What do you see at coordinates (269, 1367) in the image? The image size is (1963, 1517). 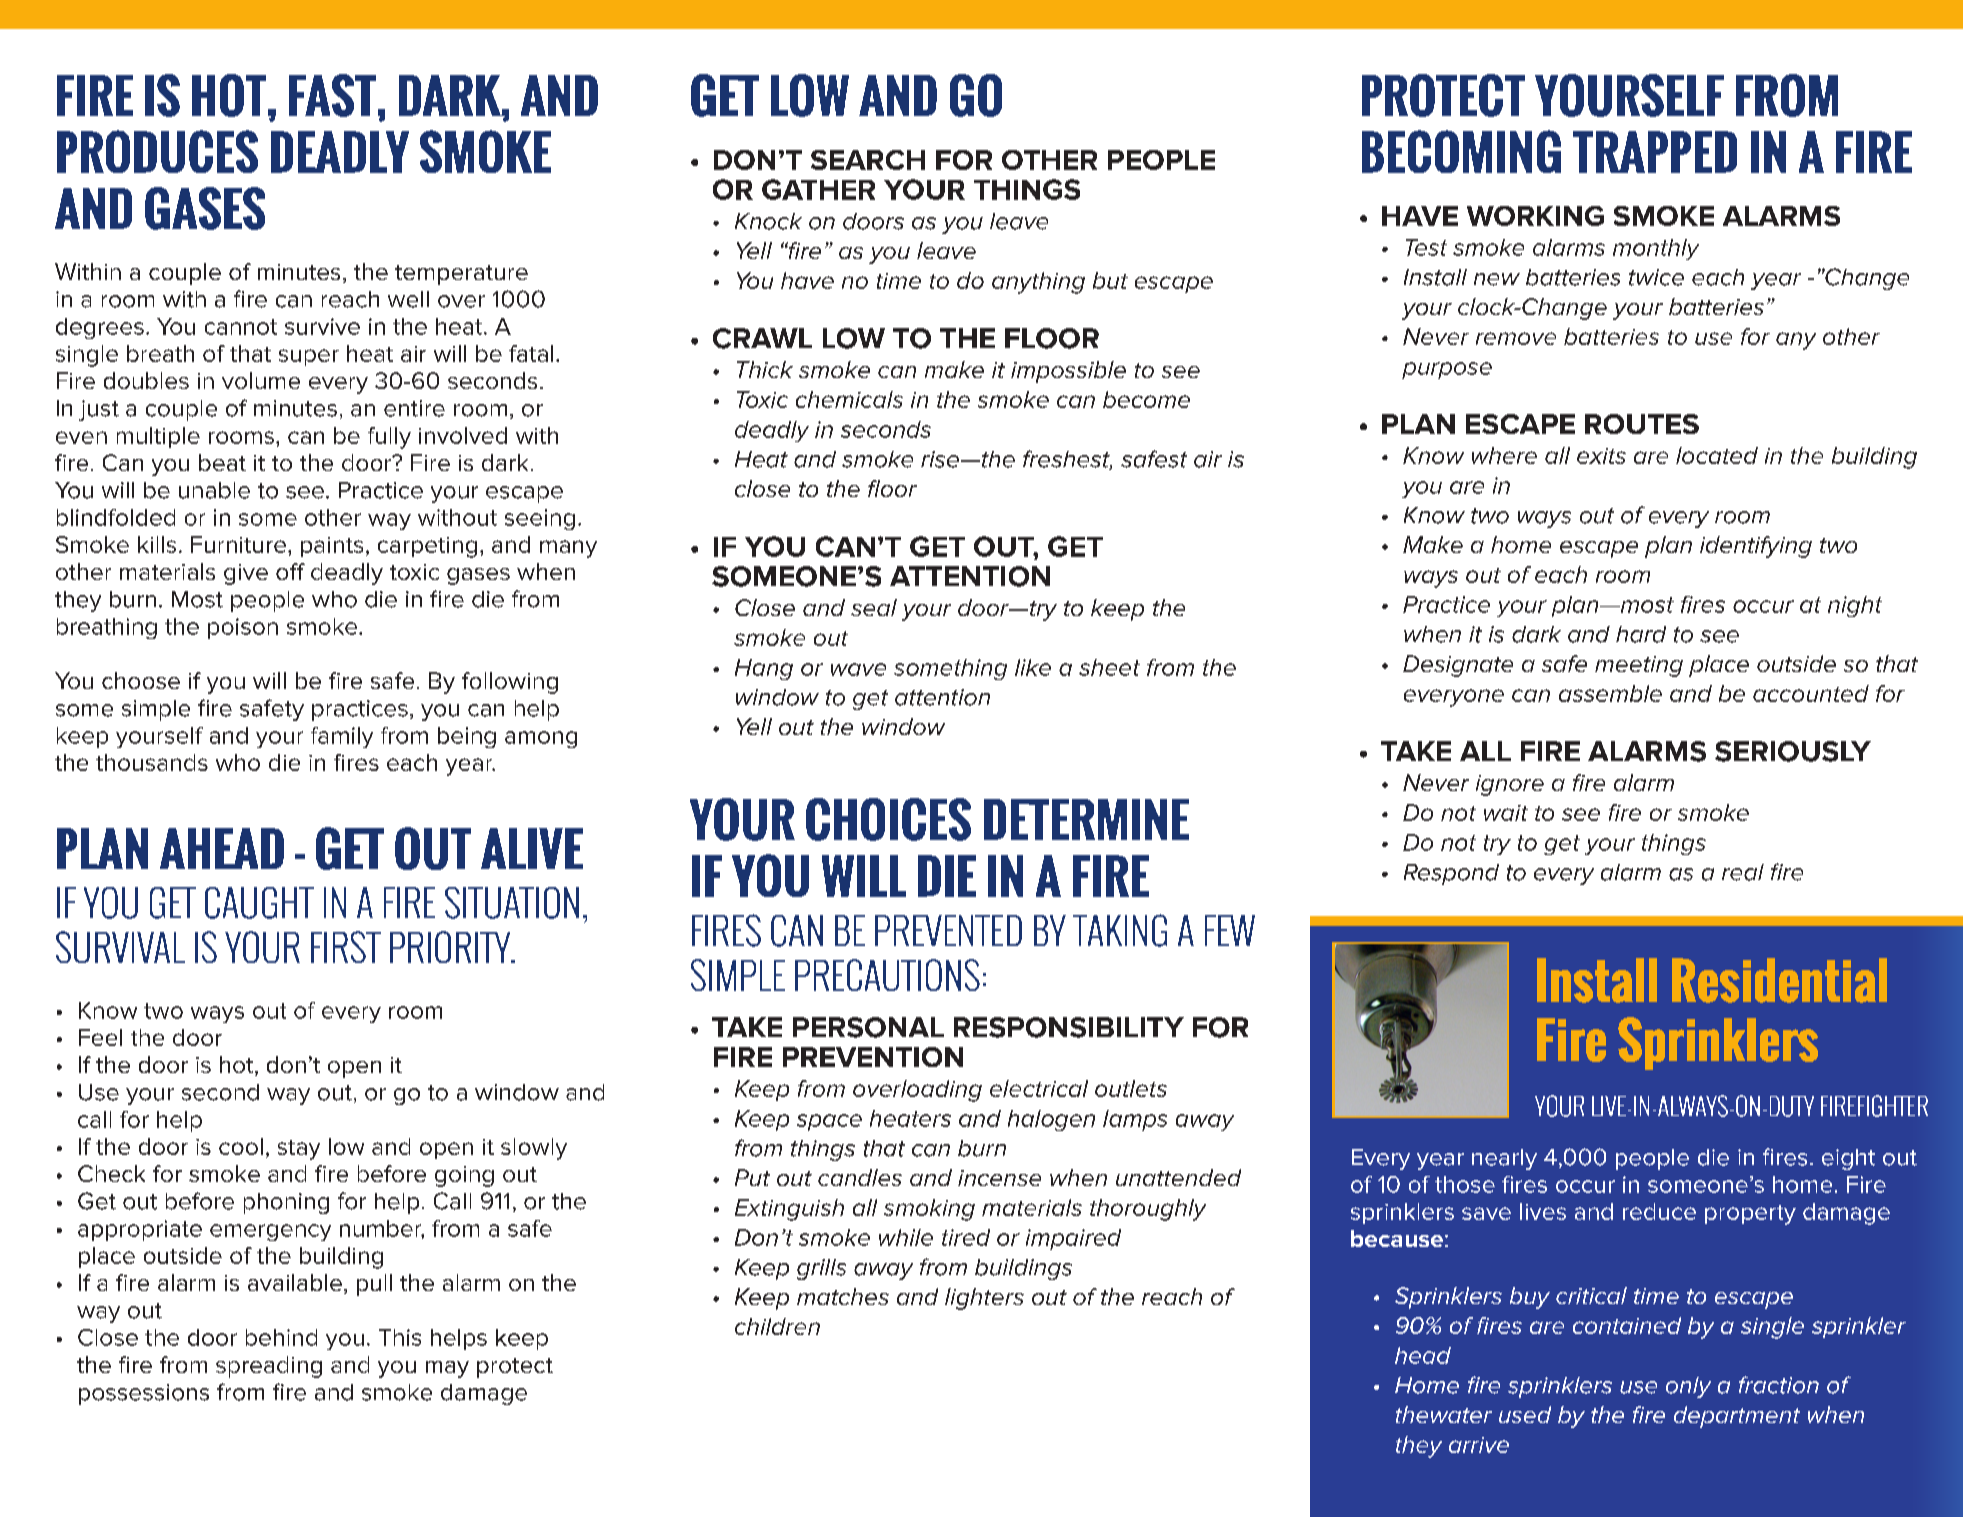 I see `spreading` at bounding box center [269, 1367].
